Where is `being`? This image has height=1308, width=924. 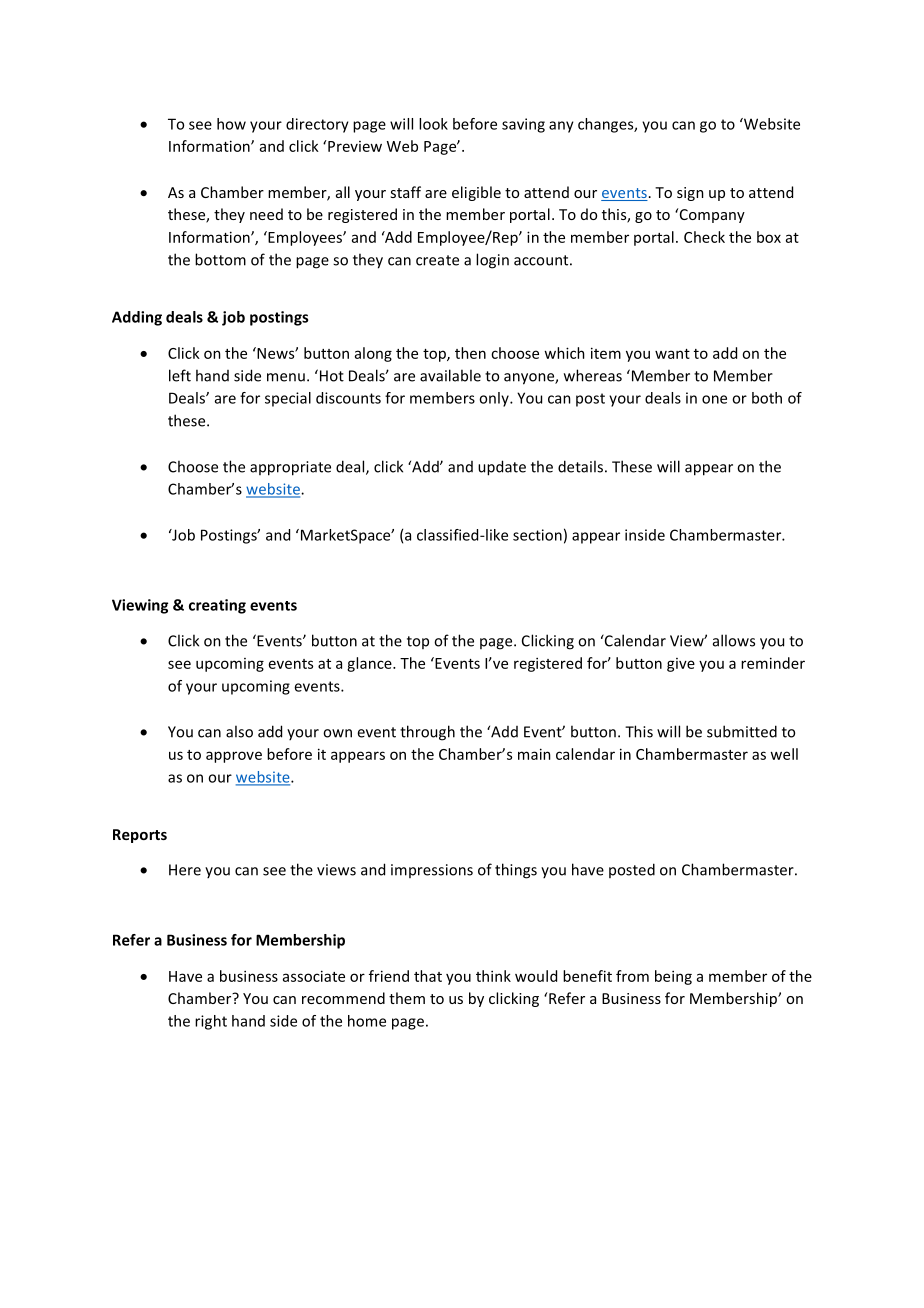 being is located at coordinates (673, 977).
